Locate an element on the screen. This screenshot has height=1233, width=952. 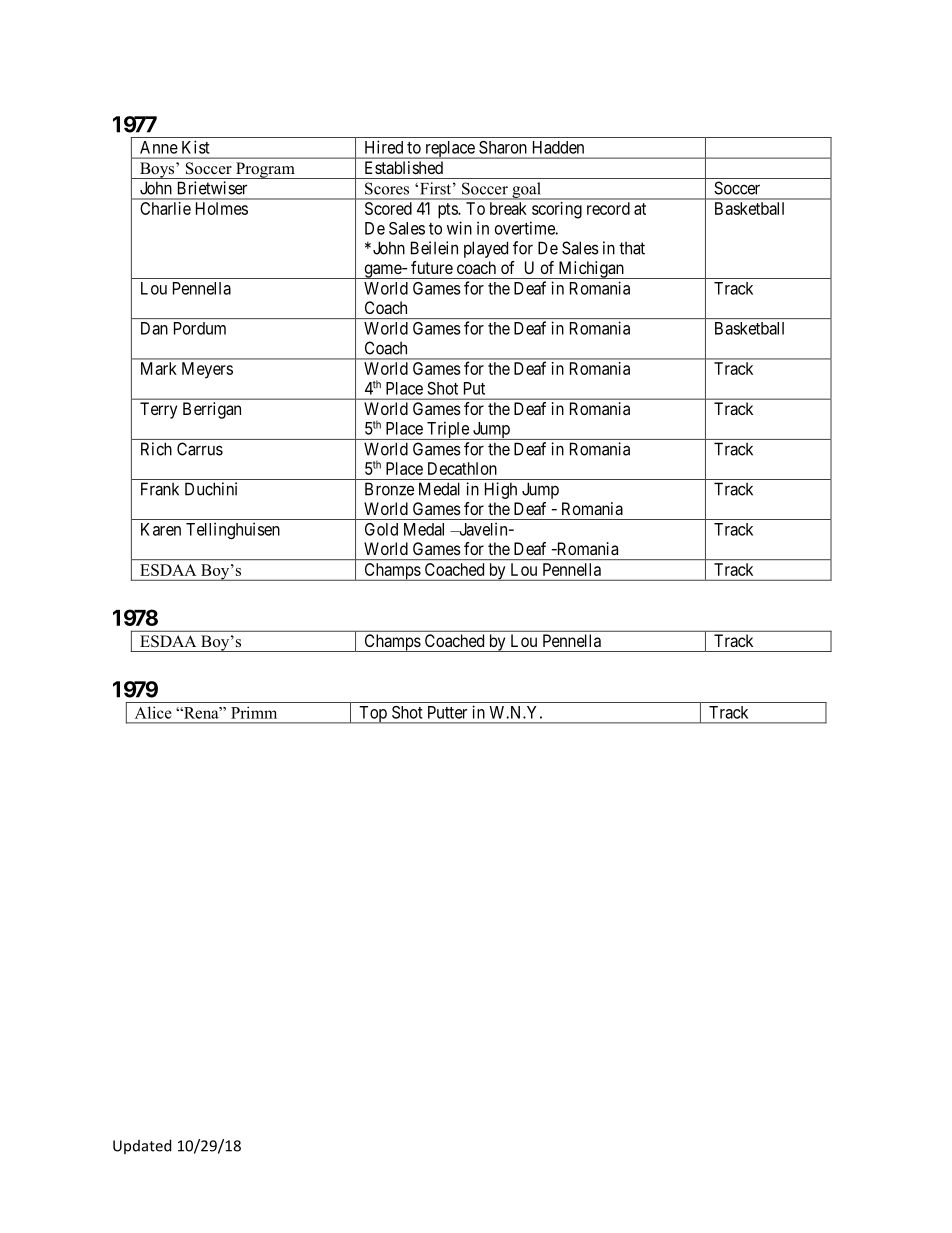
Gold is located at coordinates (381, 529).
